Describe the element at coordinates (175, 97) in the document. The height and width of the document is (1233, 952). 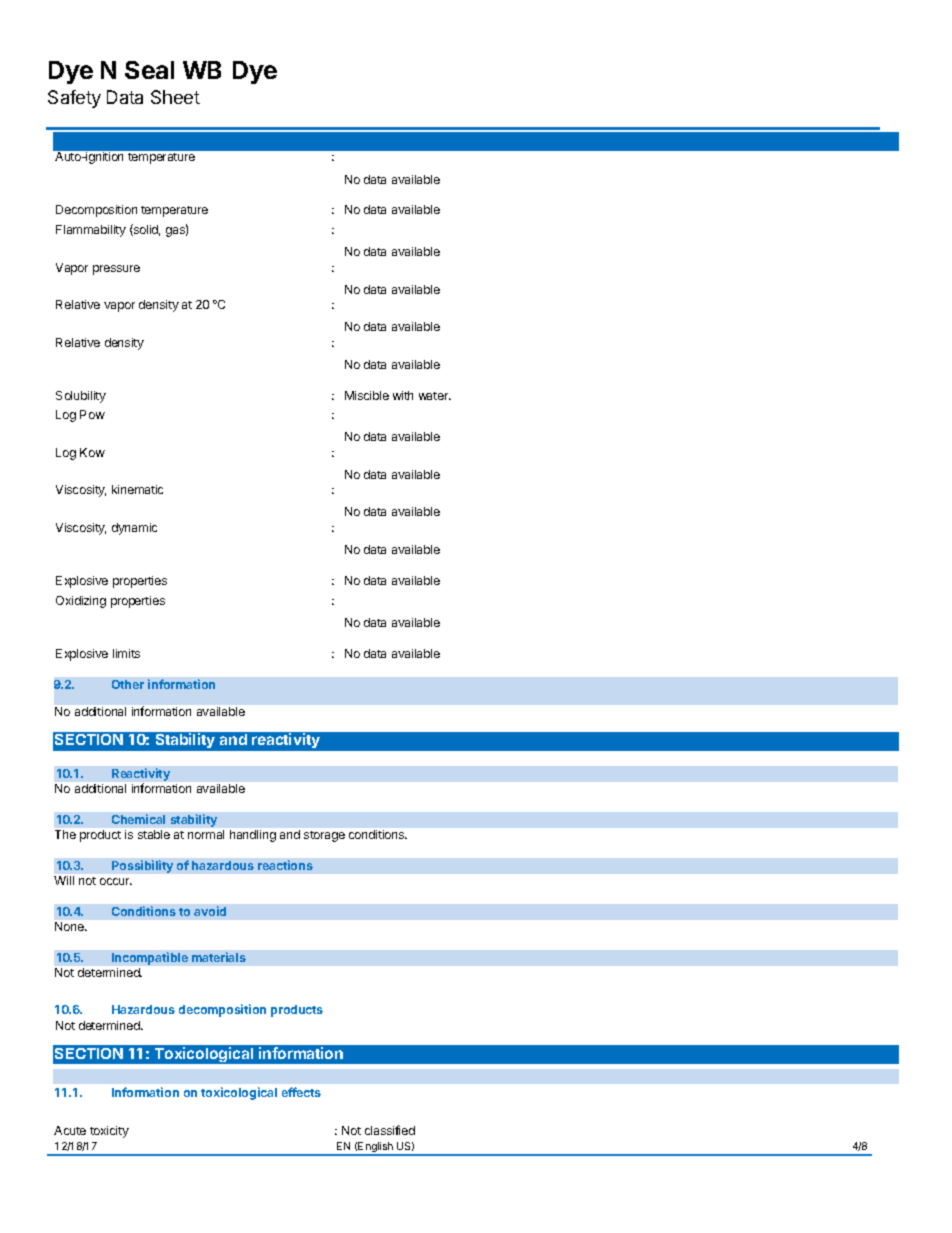
I see `Sheet` at that location.
